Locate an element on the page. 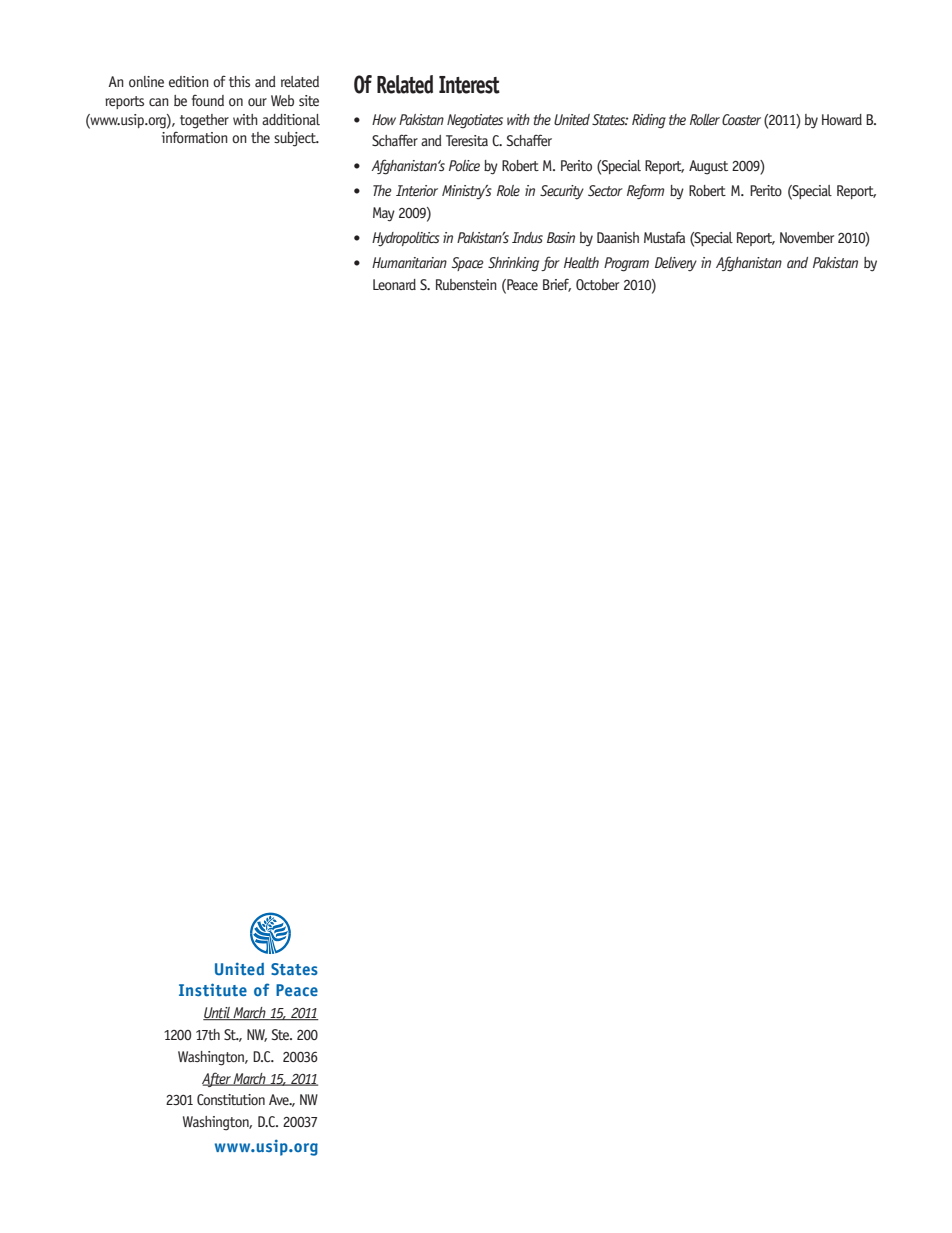 The height and width of the page is (1233, 952). October is located at coordinates (597, 284).
